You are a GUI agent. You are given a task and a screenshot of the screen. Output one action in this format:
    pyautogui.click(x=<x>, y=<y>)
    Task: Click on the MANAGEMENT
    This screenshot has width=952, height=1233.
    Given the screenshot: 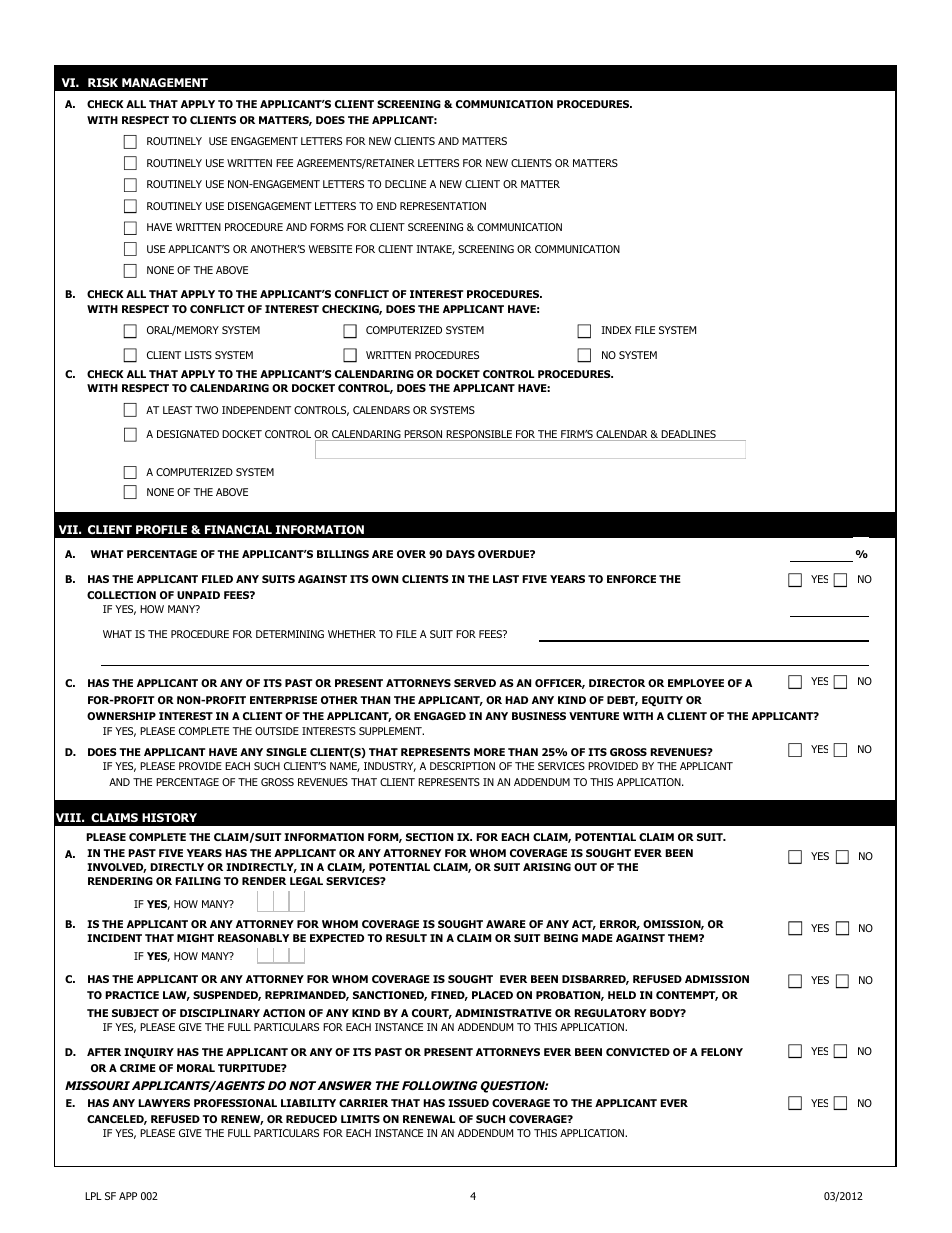 What is the action you would take?
    pyautogui.click(x=165, y=82)
